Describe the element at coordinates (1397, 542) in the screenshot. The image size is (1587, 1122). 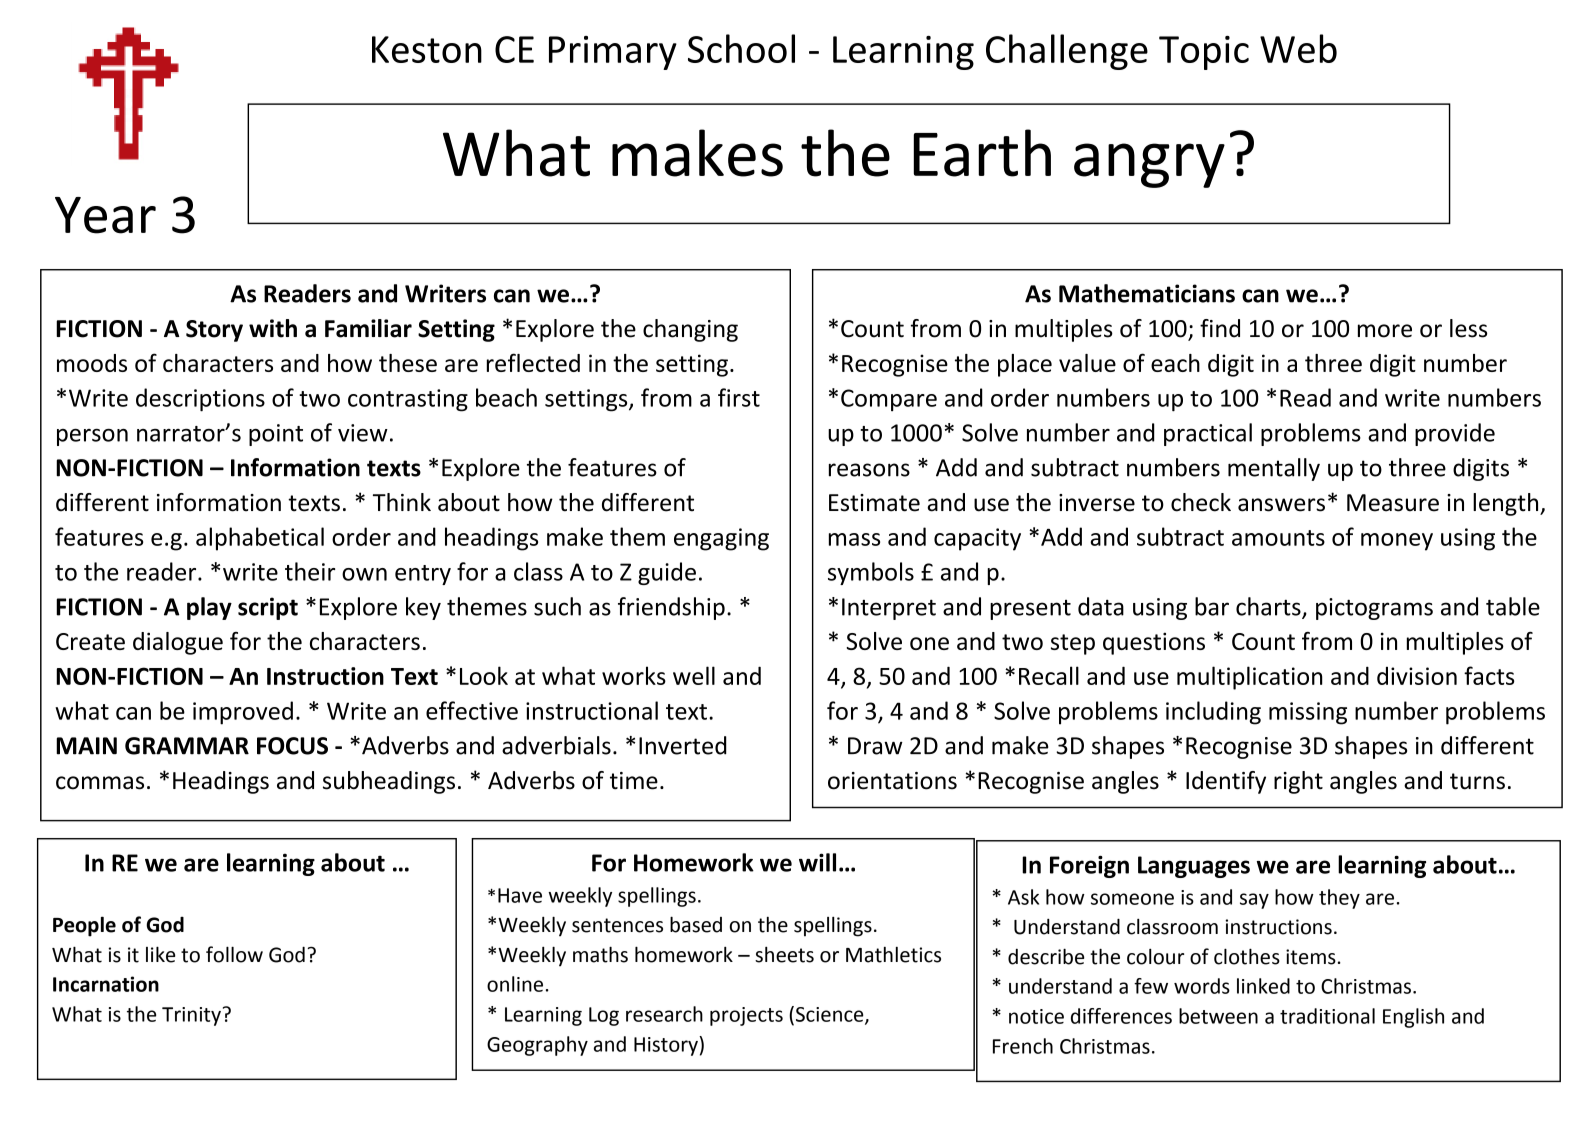
I see `money` at that location.
